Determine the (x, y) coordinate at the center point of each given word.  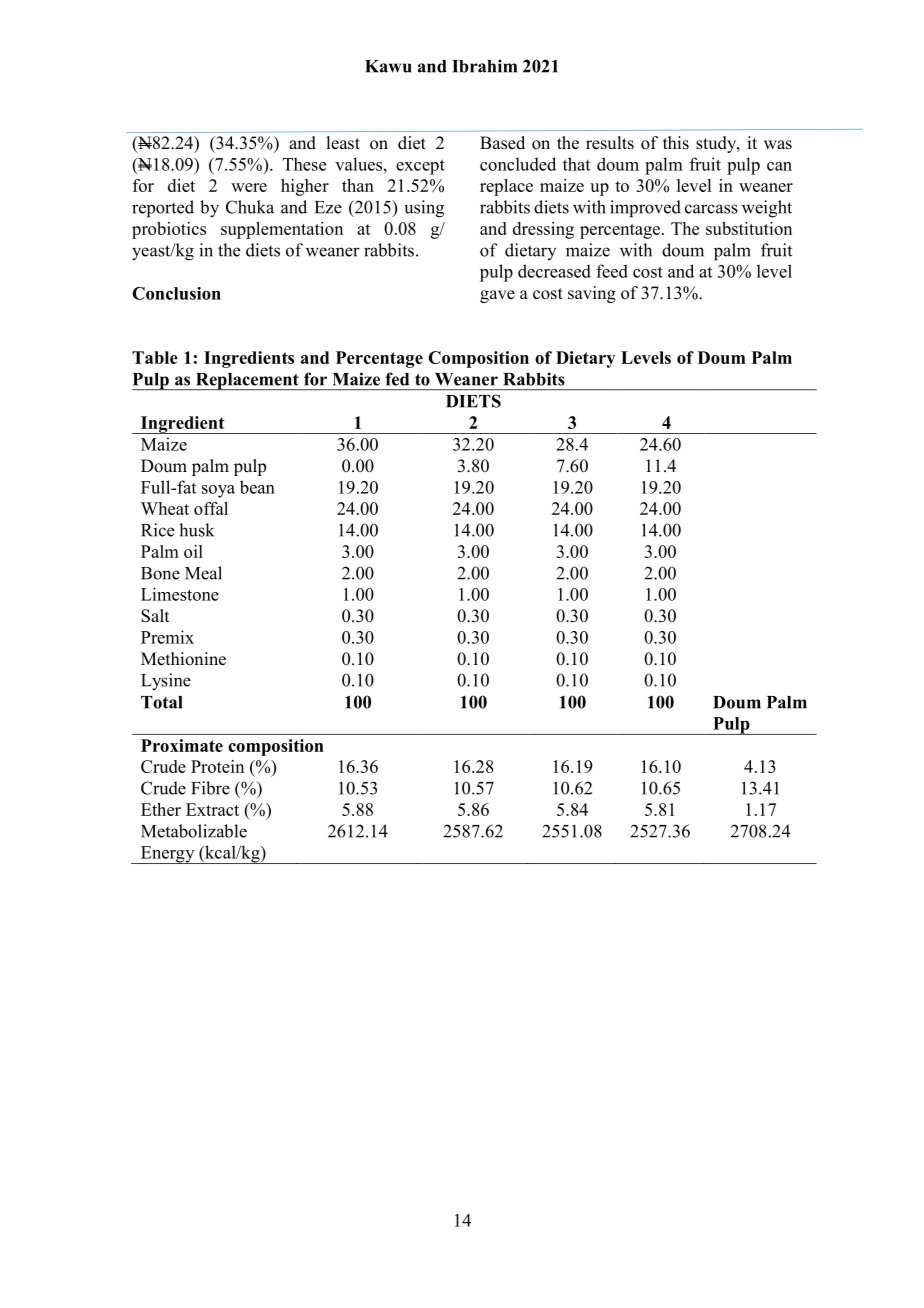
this (676, 143)
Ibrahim (484, 66)
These (304, 164)
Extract (212, 809)
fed (397, 379)
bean (257, 487)
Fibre (210, 788)
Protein (217, 766)
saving (592, 294)
